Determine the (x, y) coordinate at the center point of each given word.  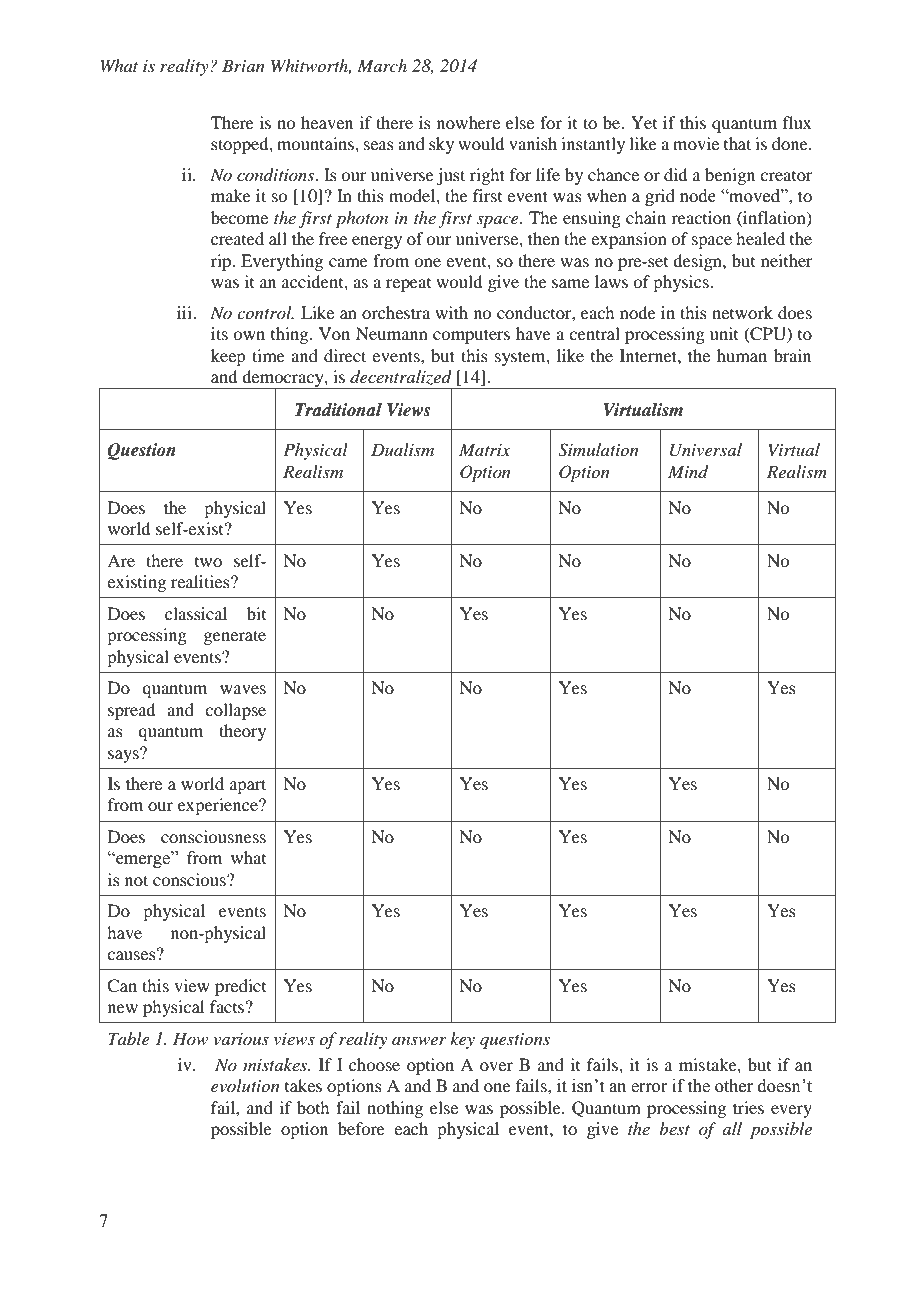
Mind (688, 472)
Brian (243, 65)
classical (196, 613)
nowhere (468, 122)
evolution (245, 1085)
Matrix (485, 449)
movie (696, 143)
